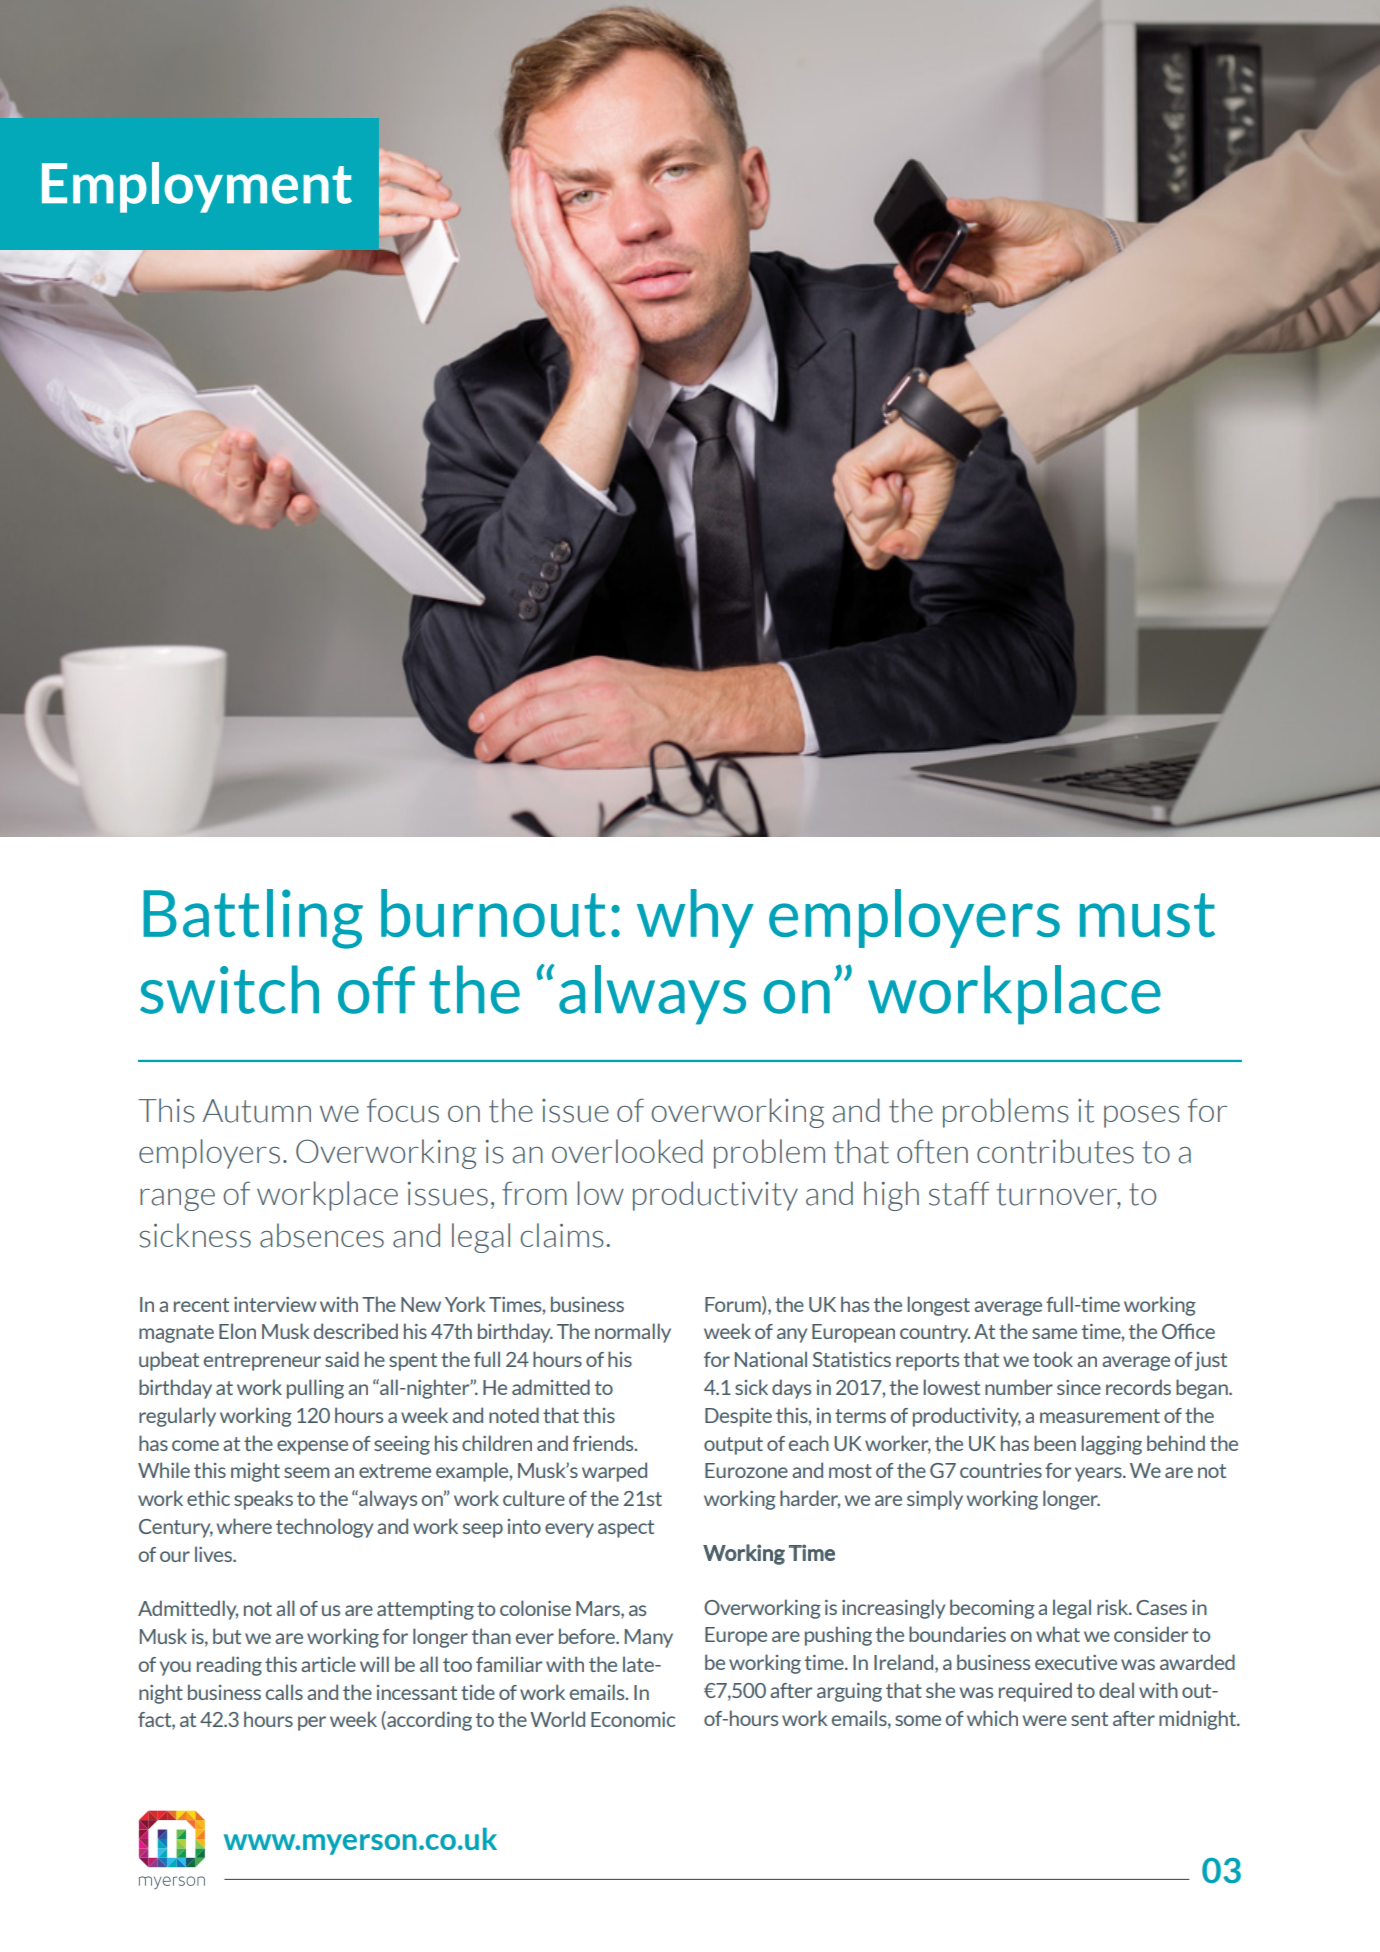 Image resolution: width=1380 pixels, height=1952 pixels. What do you see at coordinates (284, 1692) in the page?
I see `calls` at bounding box center [284, 1692].
